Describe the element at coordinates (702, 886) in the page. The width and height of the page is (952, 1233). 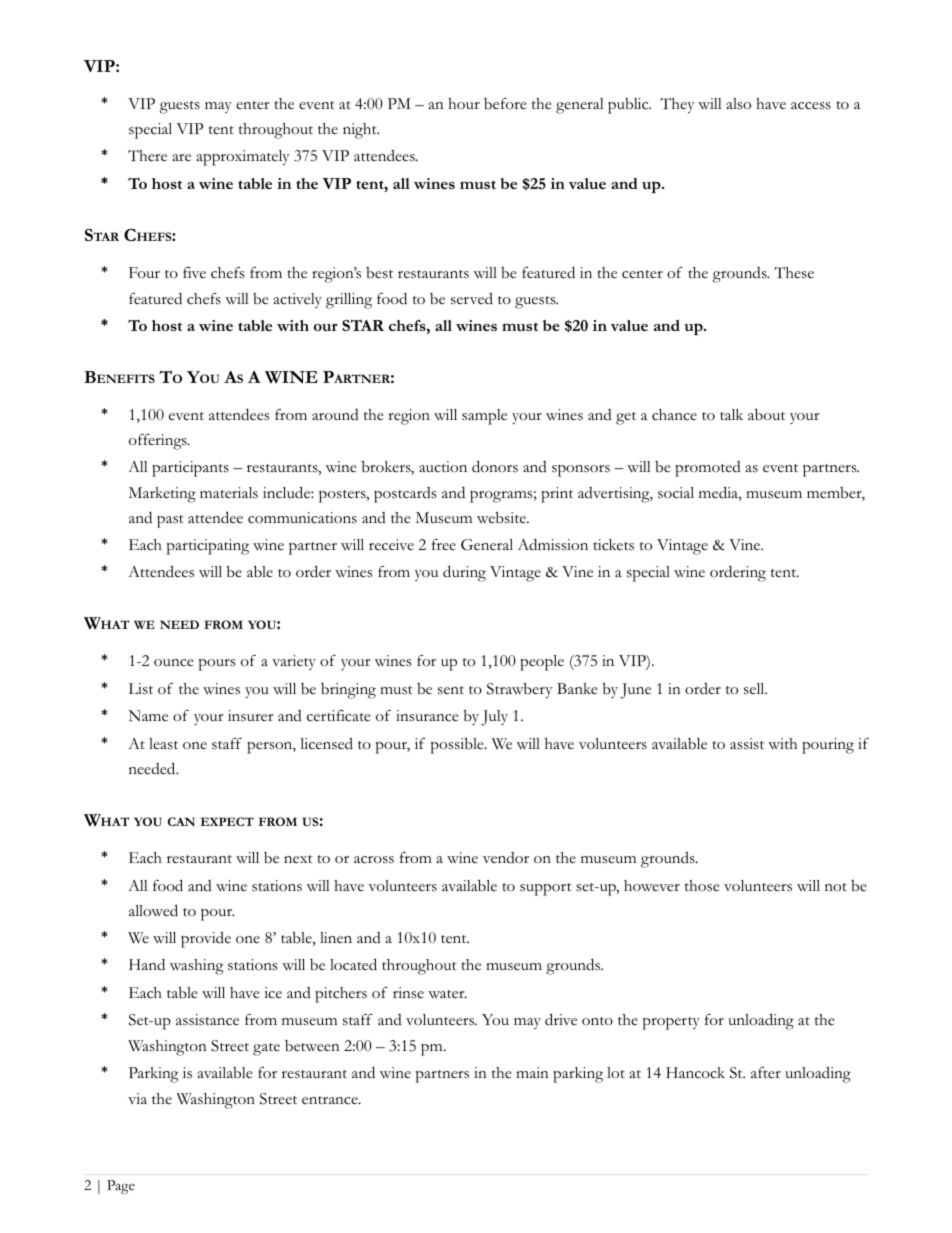
I see `those` at that location.
